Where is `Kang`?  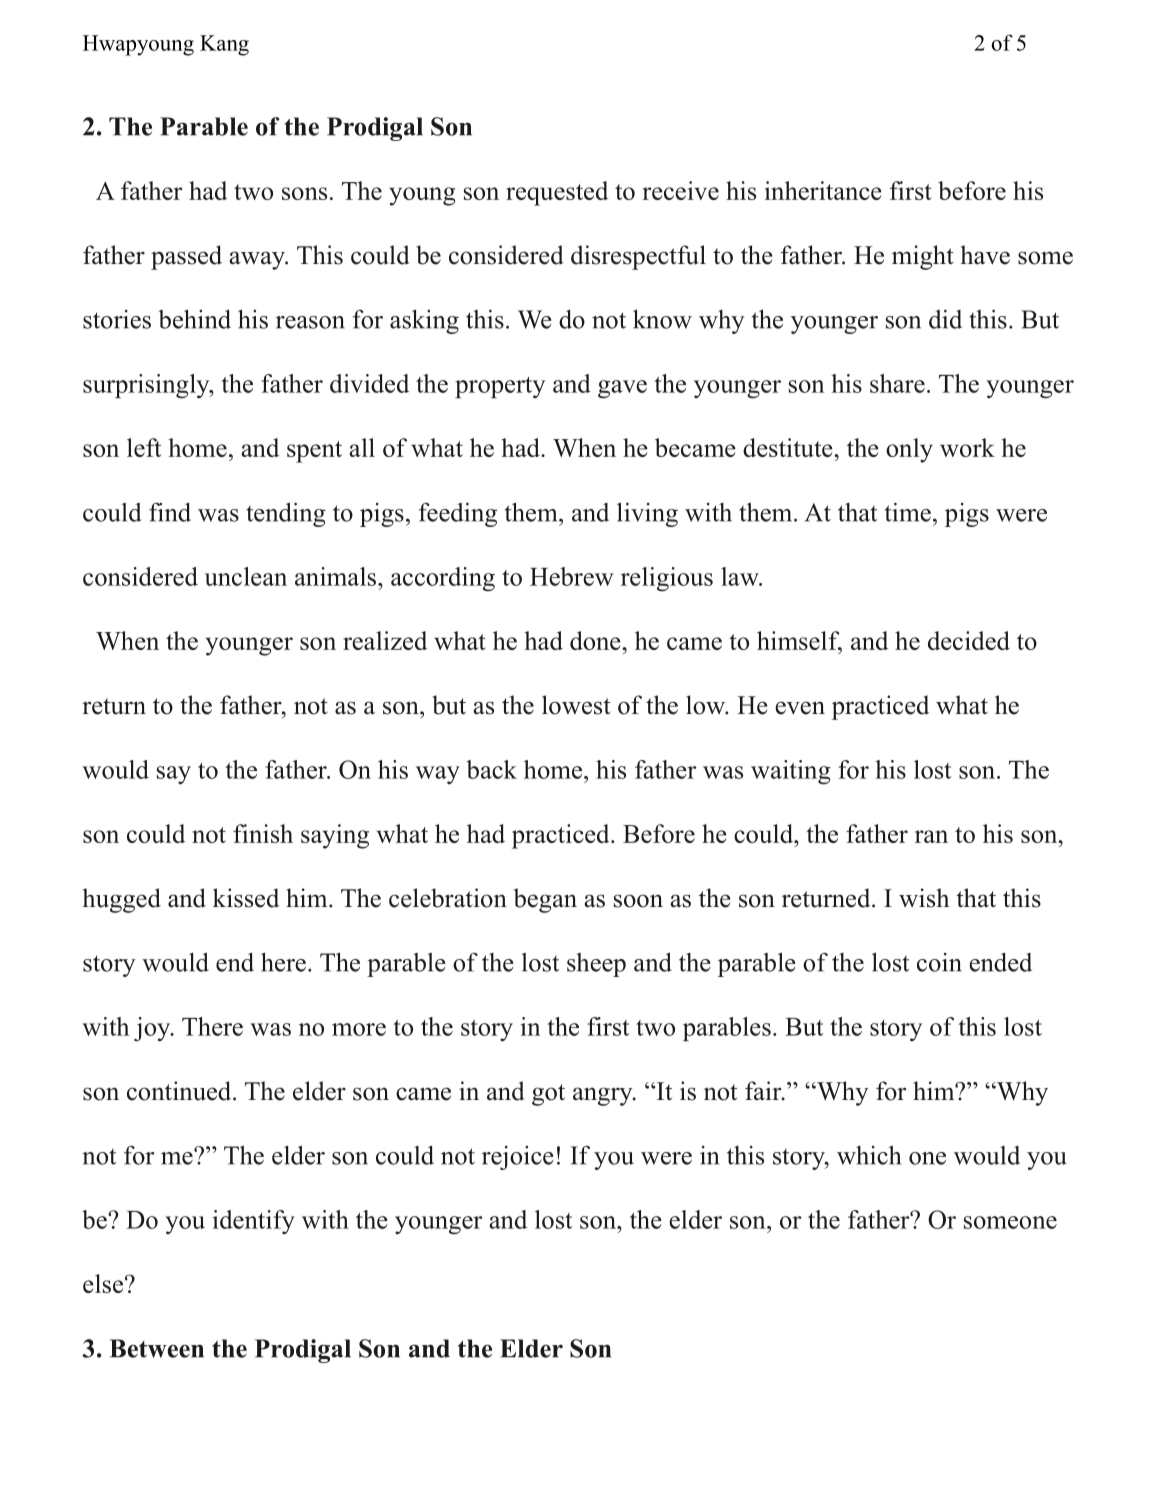 Kang is located at coordinates (224, 45).
